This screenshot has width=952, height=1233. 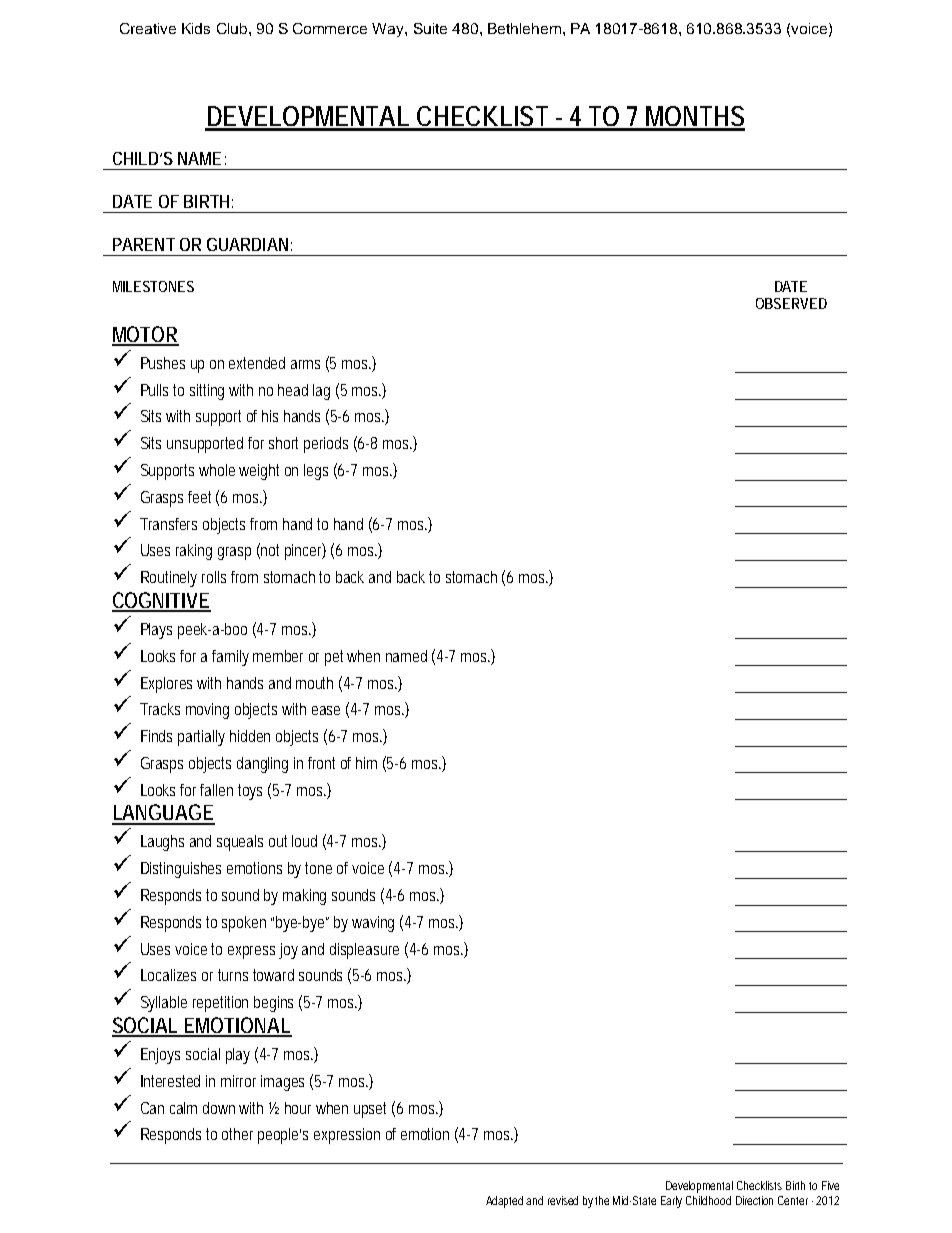 I want to click on Five, so click(x=830, y=1185).
